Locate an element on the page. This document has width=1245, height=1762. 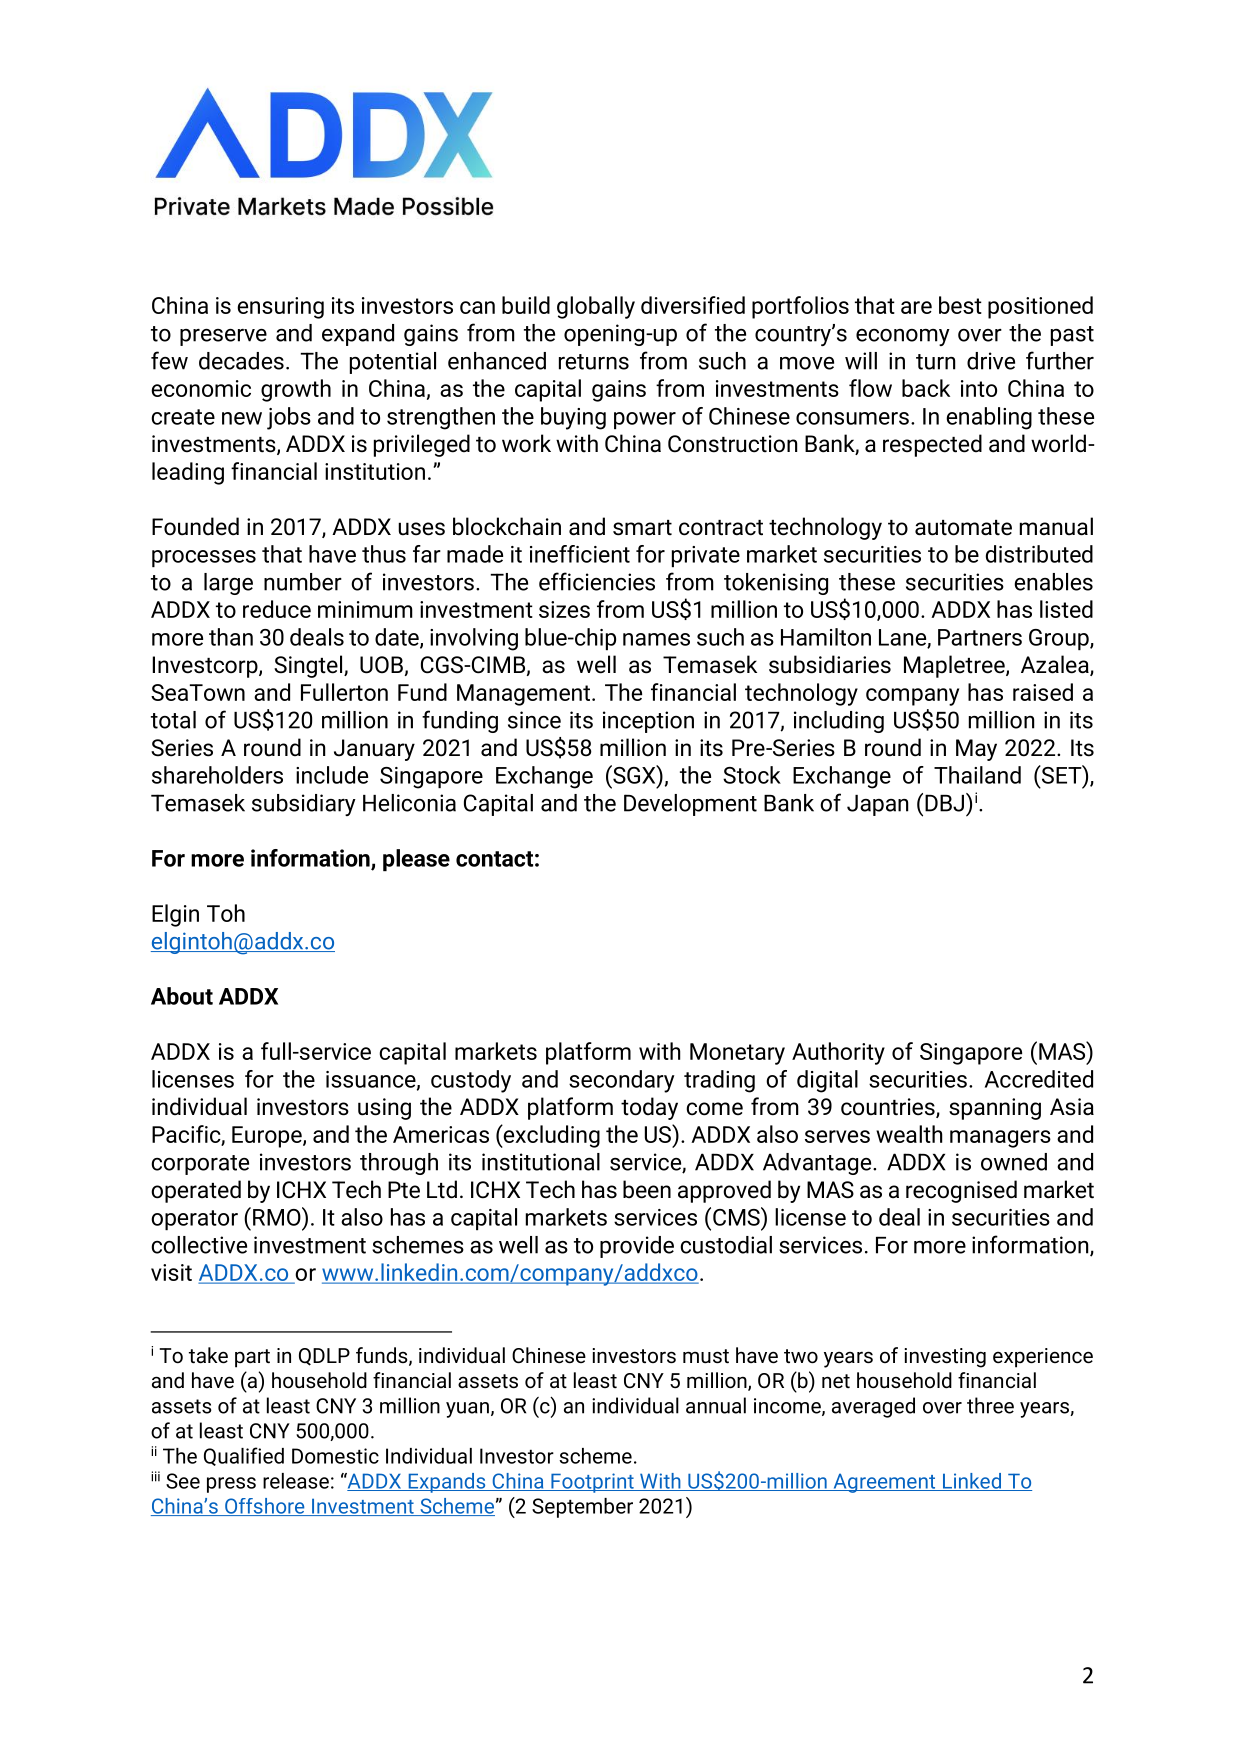
operated is located at coordinates (196, 1191).
